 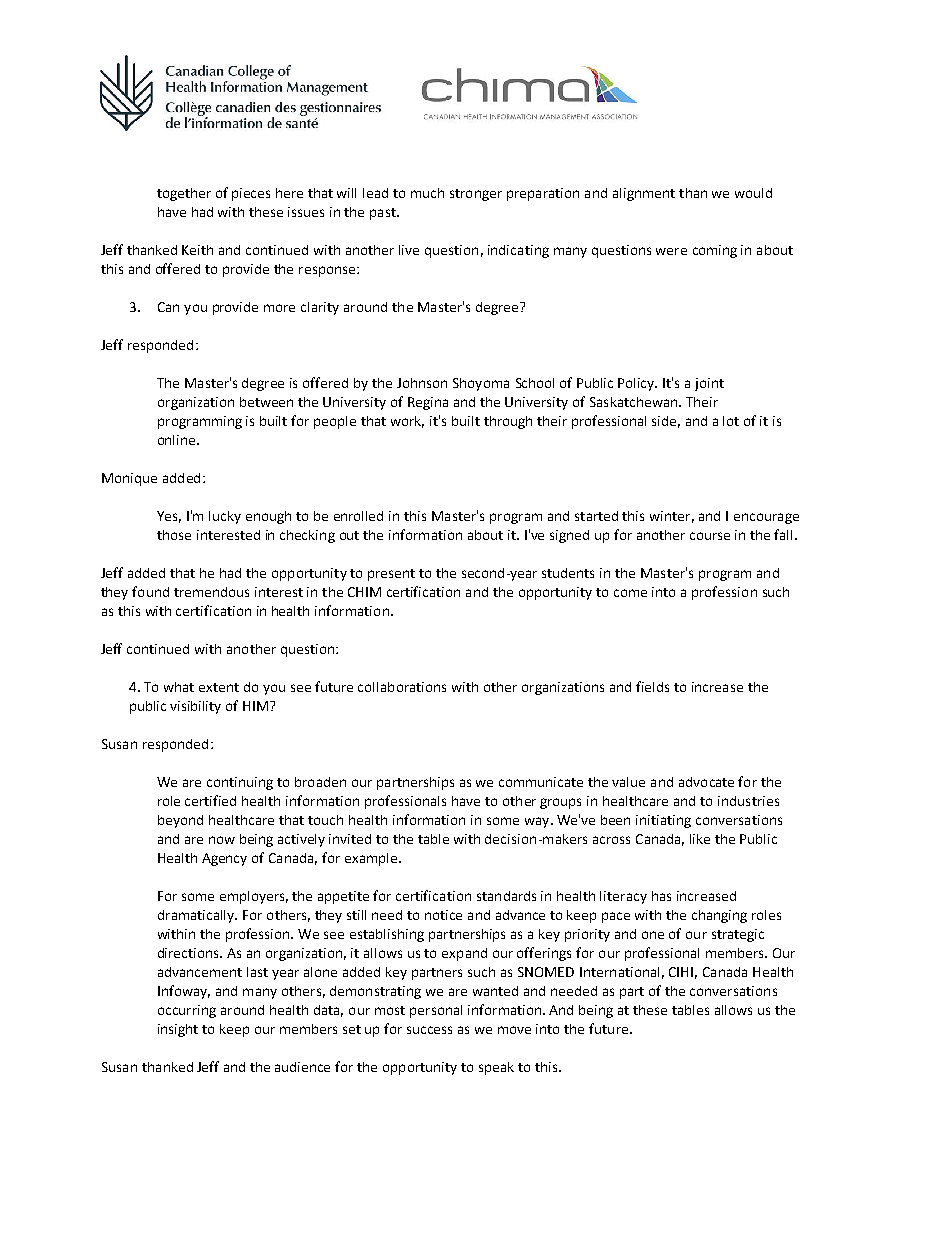 What do you see at coordinates (184, 194) in the screenshot?
I see `together` at bounding box center [184, 194].
